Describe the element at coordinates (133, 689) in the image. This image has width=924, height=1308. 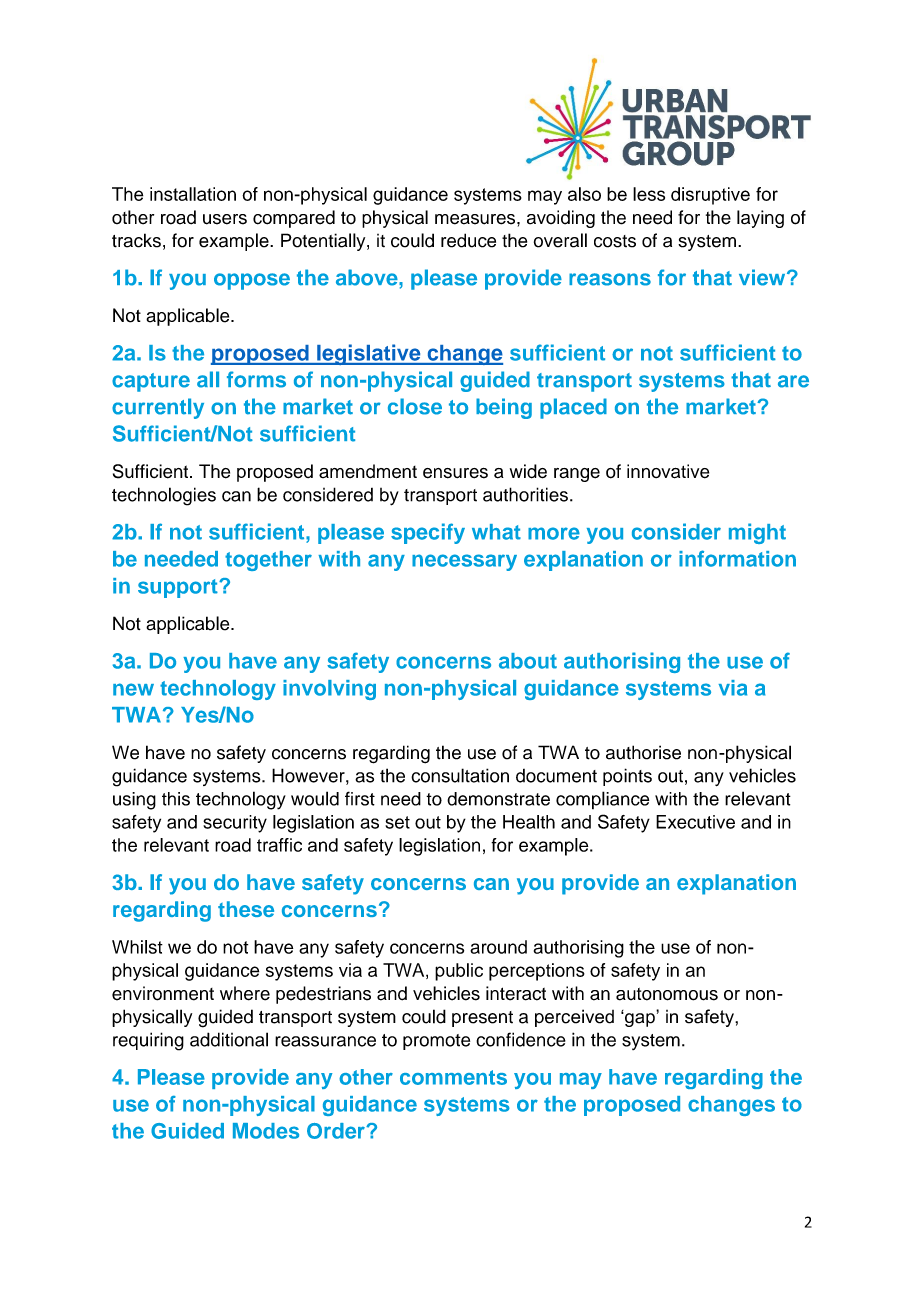
I see `new` at that location.
